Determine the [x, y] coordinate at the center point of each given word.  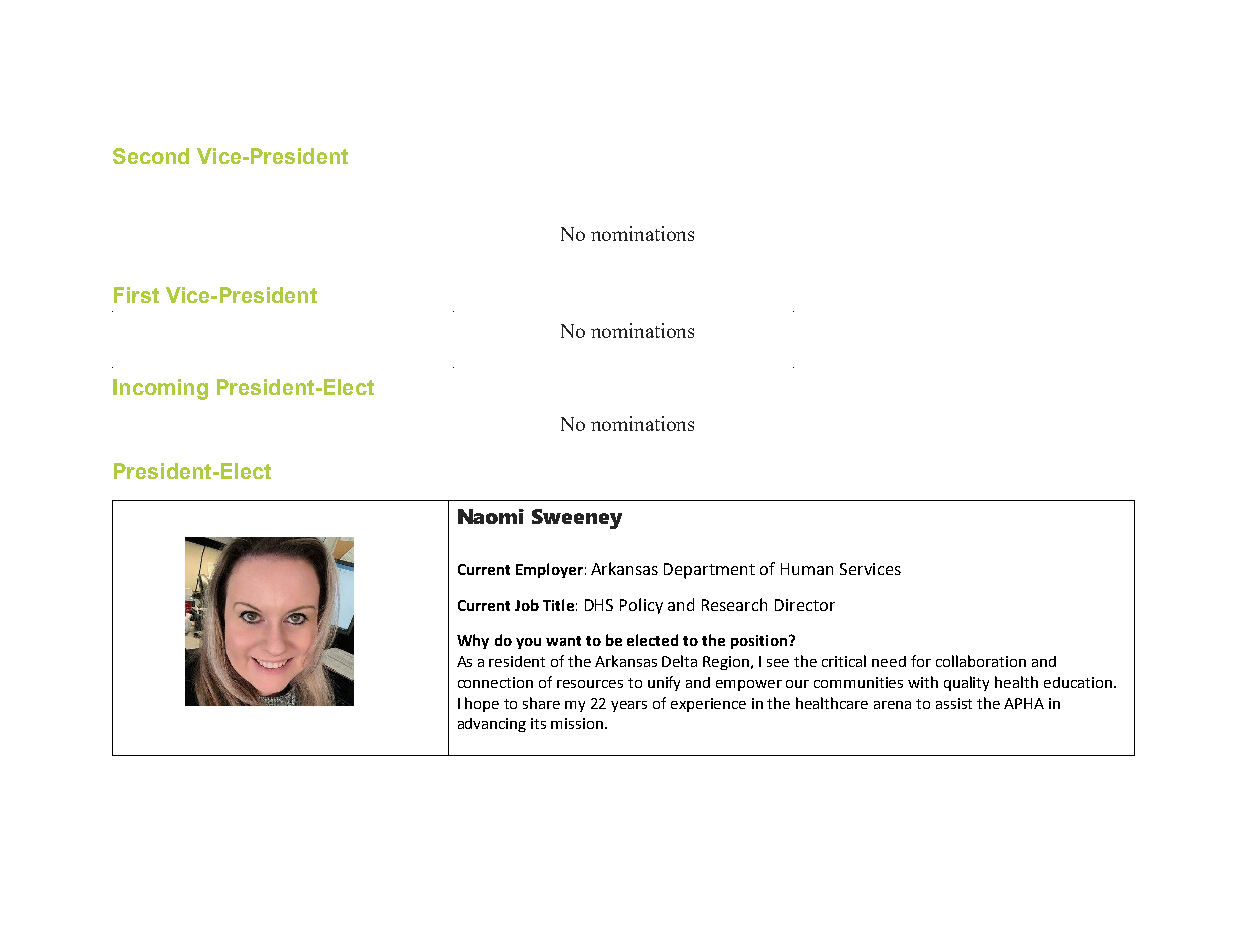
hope [482, 704]
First [136, 295]
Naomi [491, 516]
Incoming [160, 389]
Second [151, 156]
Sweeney [577, 519]
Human [807, 569]
